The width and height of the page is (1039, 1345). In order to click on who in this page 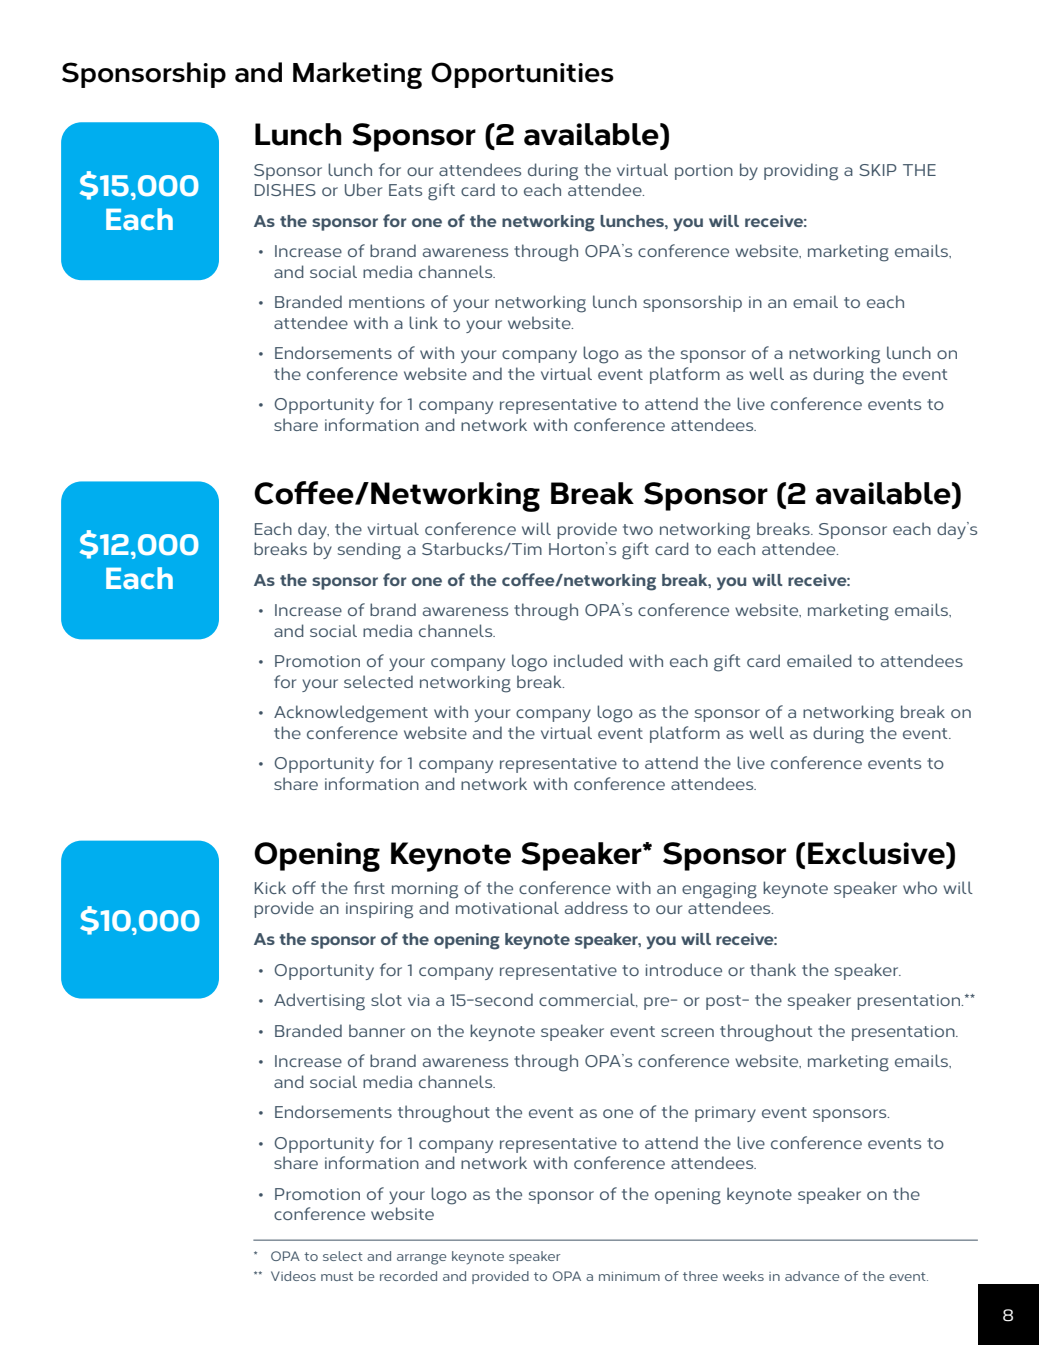, I will do `click(920, 887)`.
